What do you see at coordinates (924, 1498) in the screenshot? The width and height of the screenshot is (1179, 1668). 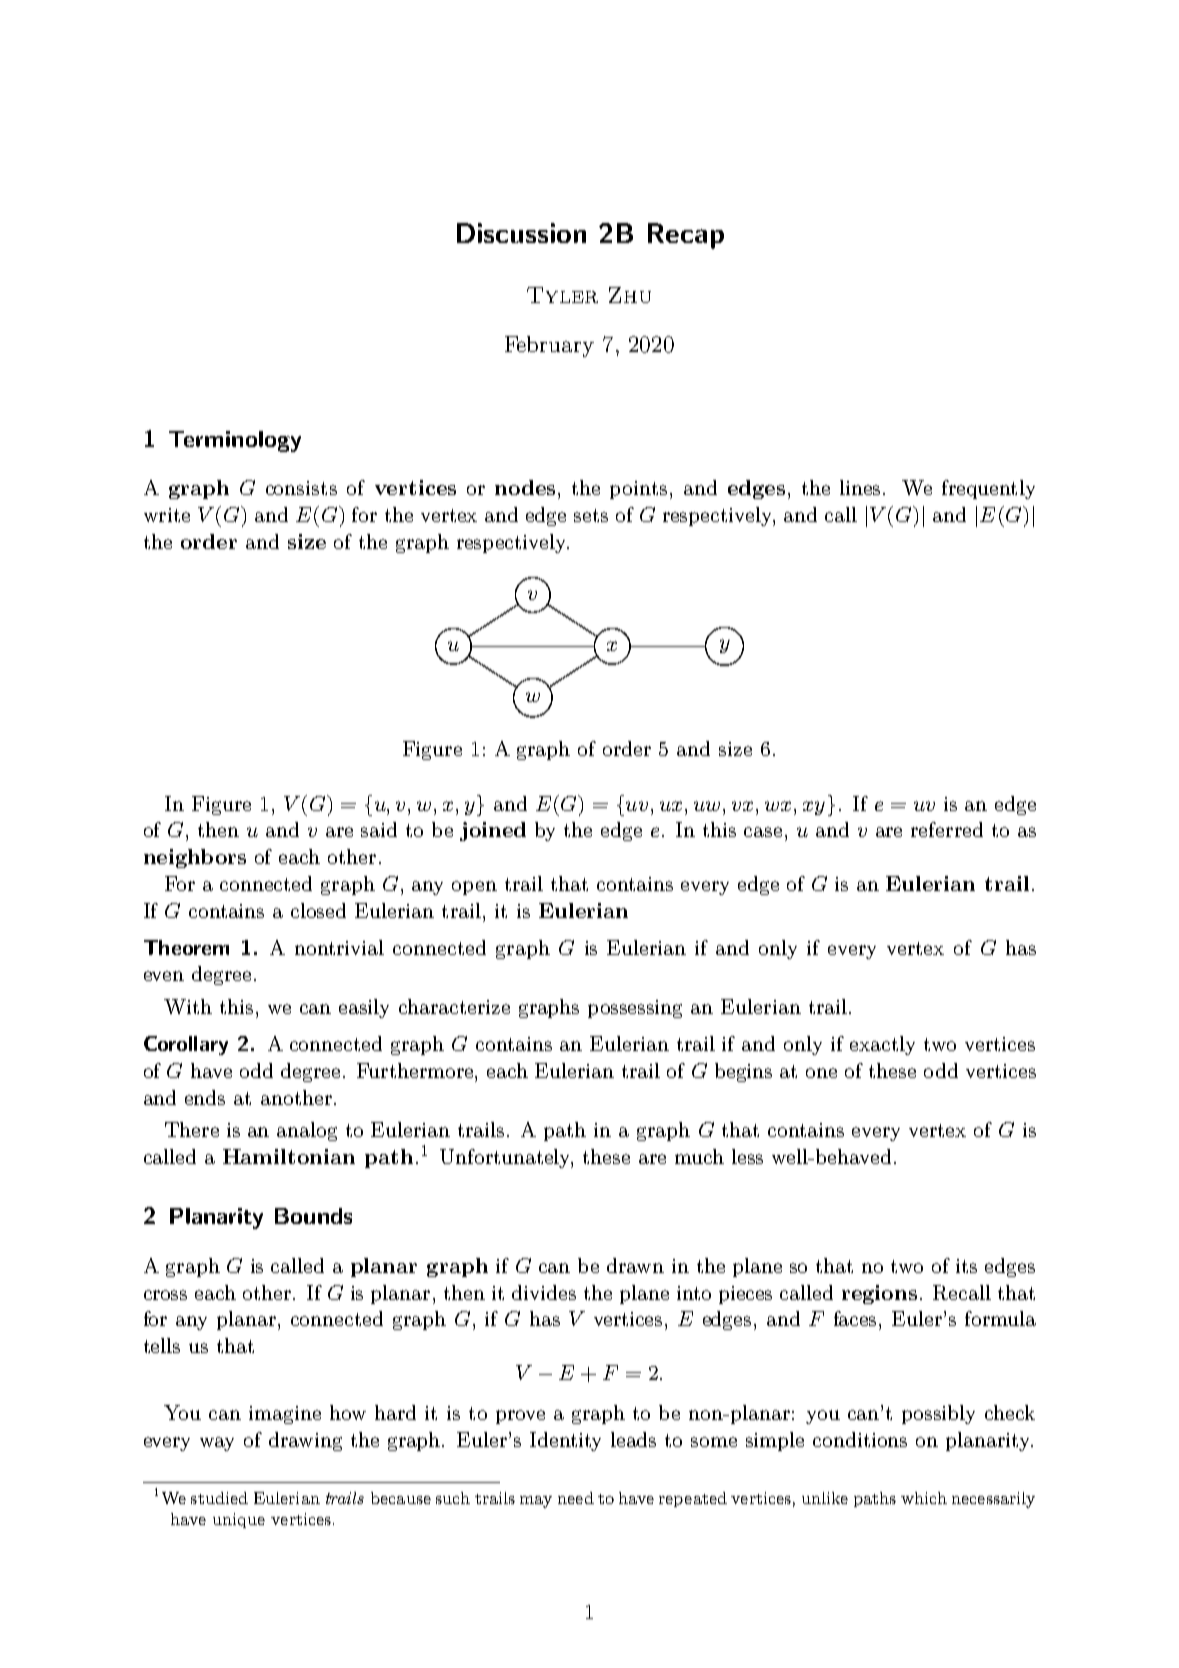 I see `which` at bounding box center [924, 1498].
